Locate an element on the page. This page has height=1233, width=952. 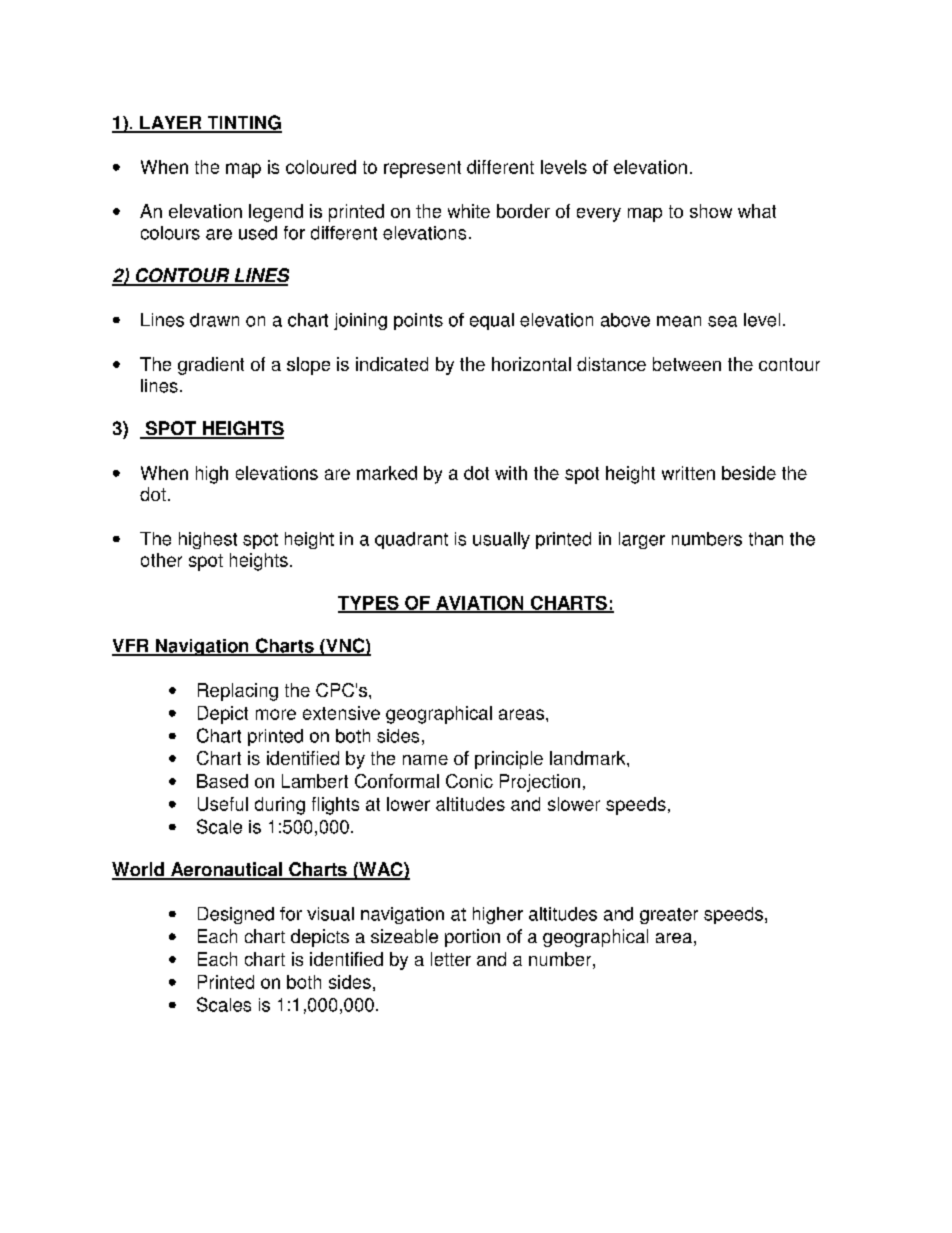
quadrant is located at coordinates (411, 540).
